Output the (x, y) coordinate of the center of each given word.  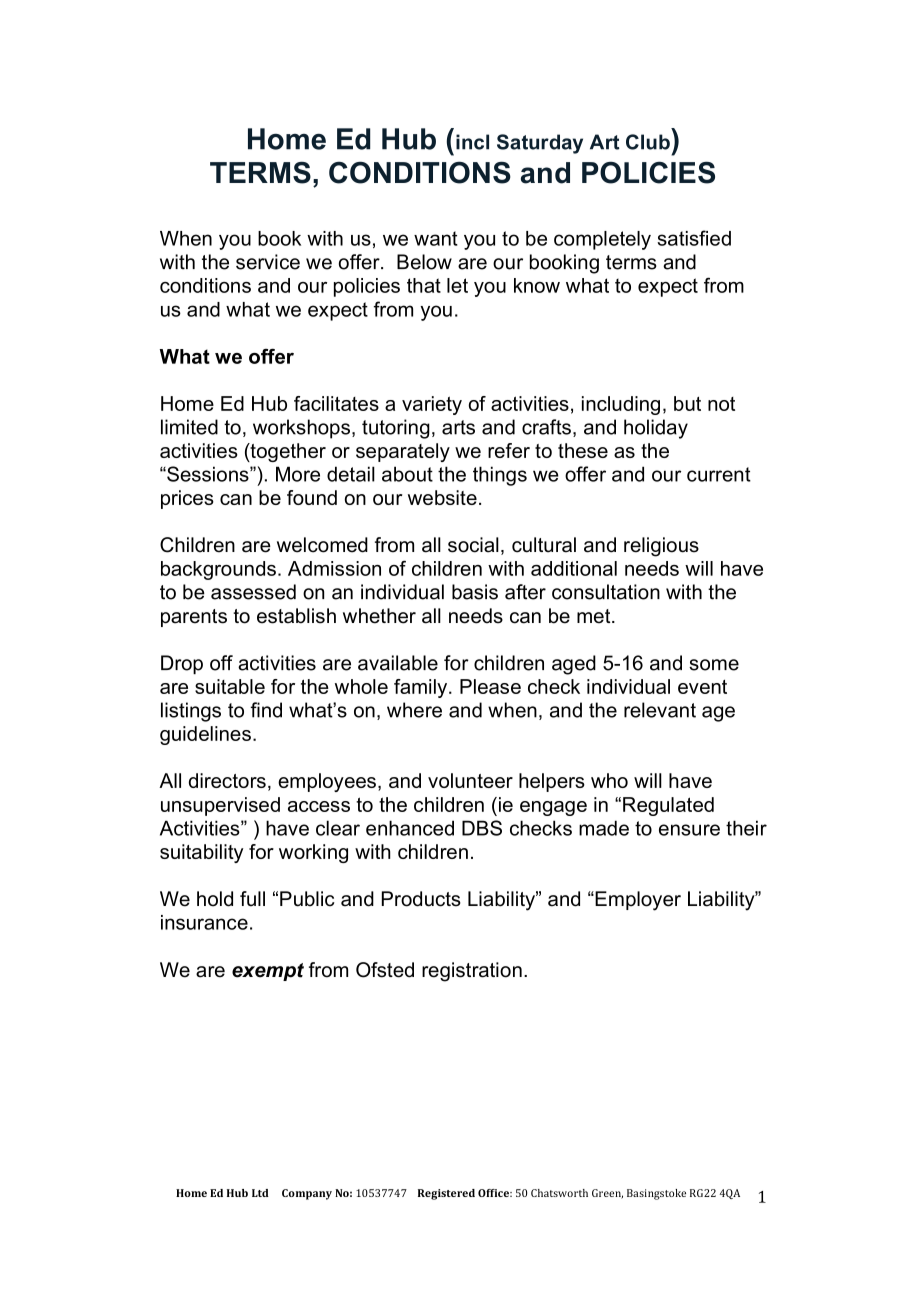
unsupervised (220, 806)
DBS (482, 828)
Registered (446, 1194)
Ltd (260, 1193)
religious (661, 547)
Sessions (208, 474)
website (442, 497)
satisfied (694, 238)
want (436, 238)
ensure (689, 830)
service (268, 262)
